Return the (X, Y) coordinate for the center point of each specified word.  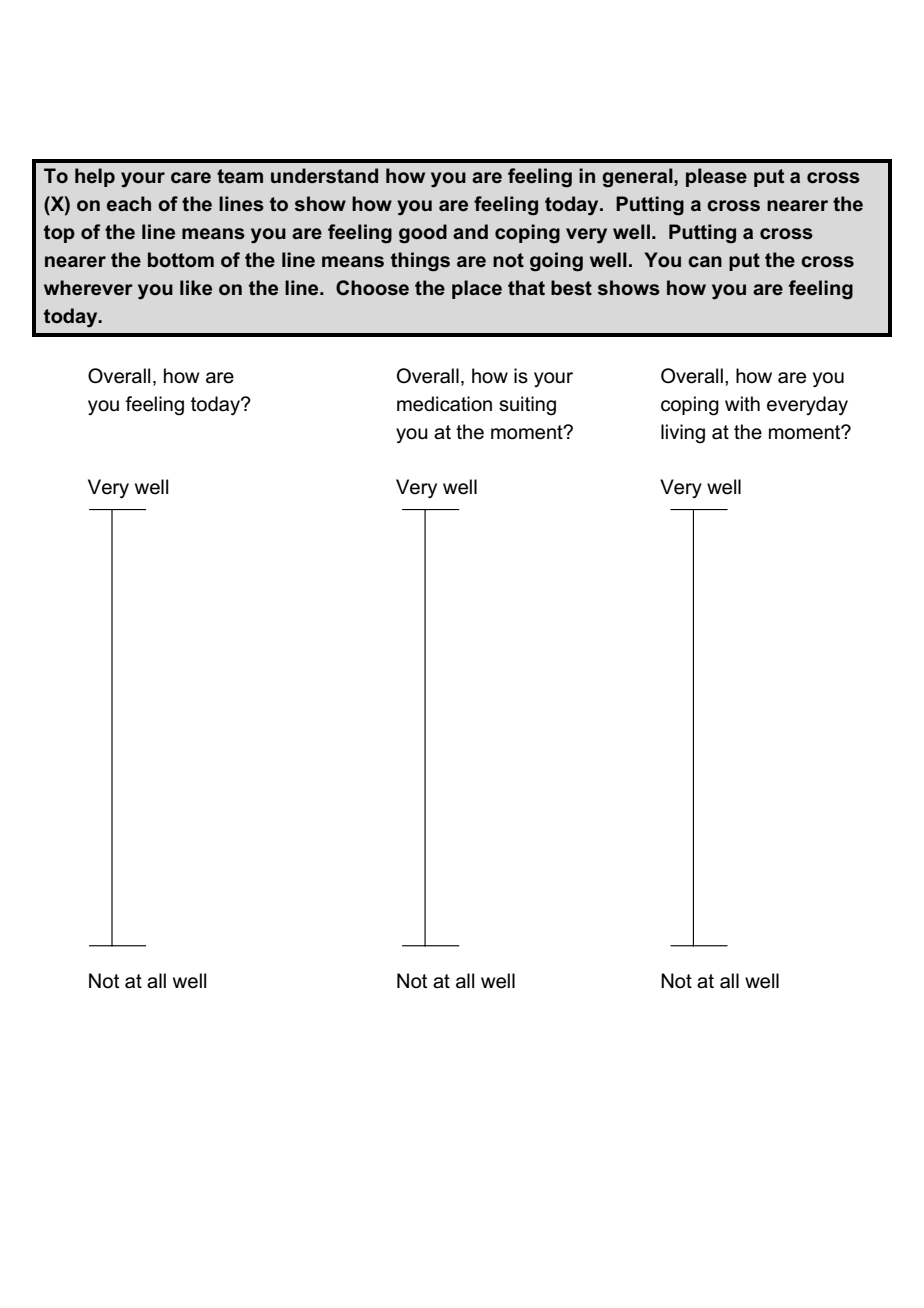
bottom (181, 260)
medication (444, 404)
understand (324, 176)
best (571, 288)
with (742, 403)
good (423, 234)
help (95, 177)
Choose (372, 288)
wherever (88, 288)
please (716, 177)
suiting (527, 406)
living (683, 434)
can (705, 262)
